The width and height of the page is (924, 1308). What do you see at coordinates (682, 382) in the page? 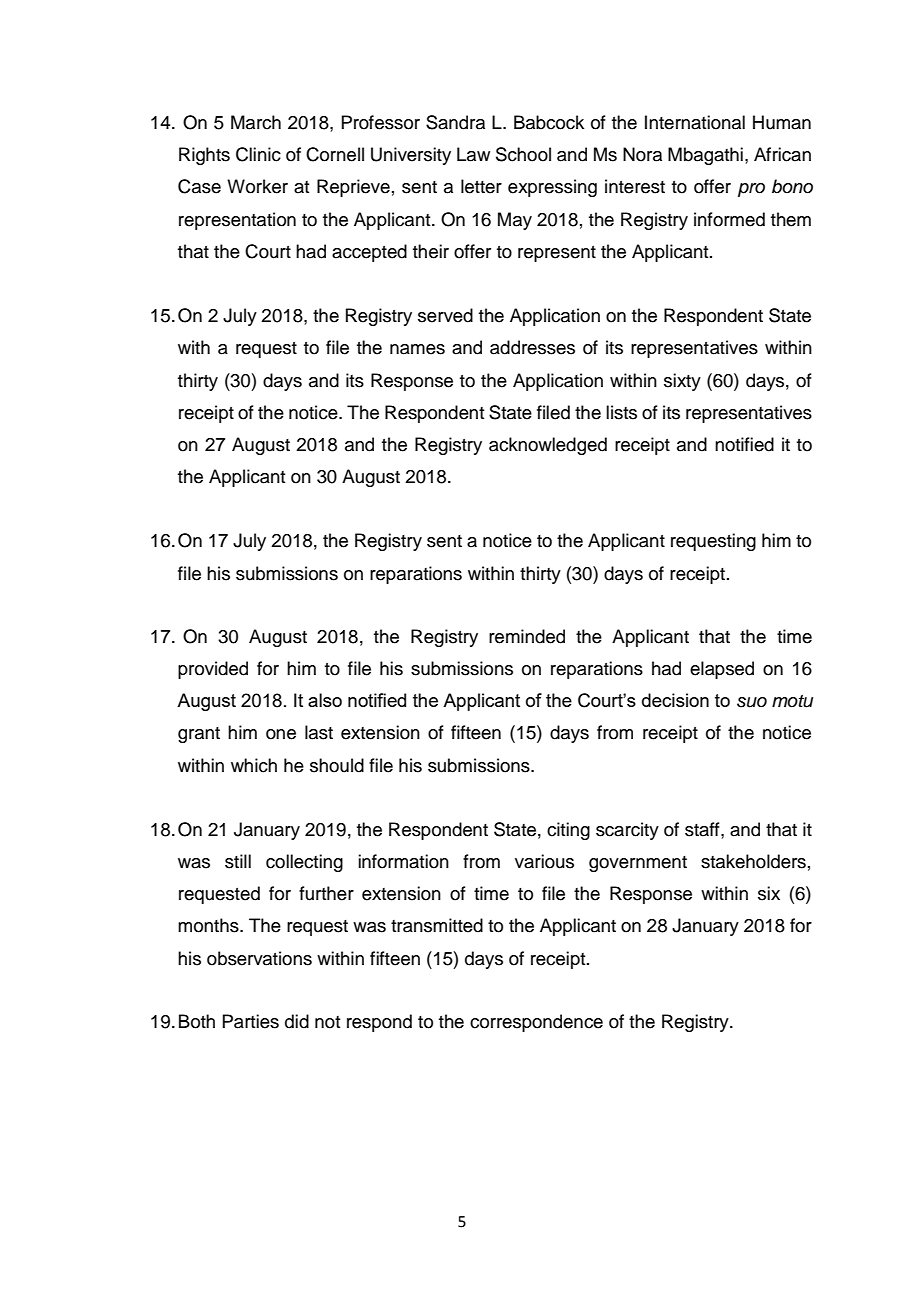
I see `sixty` at bounding box center [682, 382].
